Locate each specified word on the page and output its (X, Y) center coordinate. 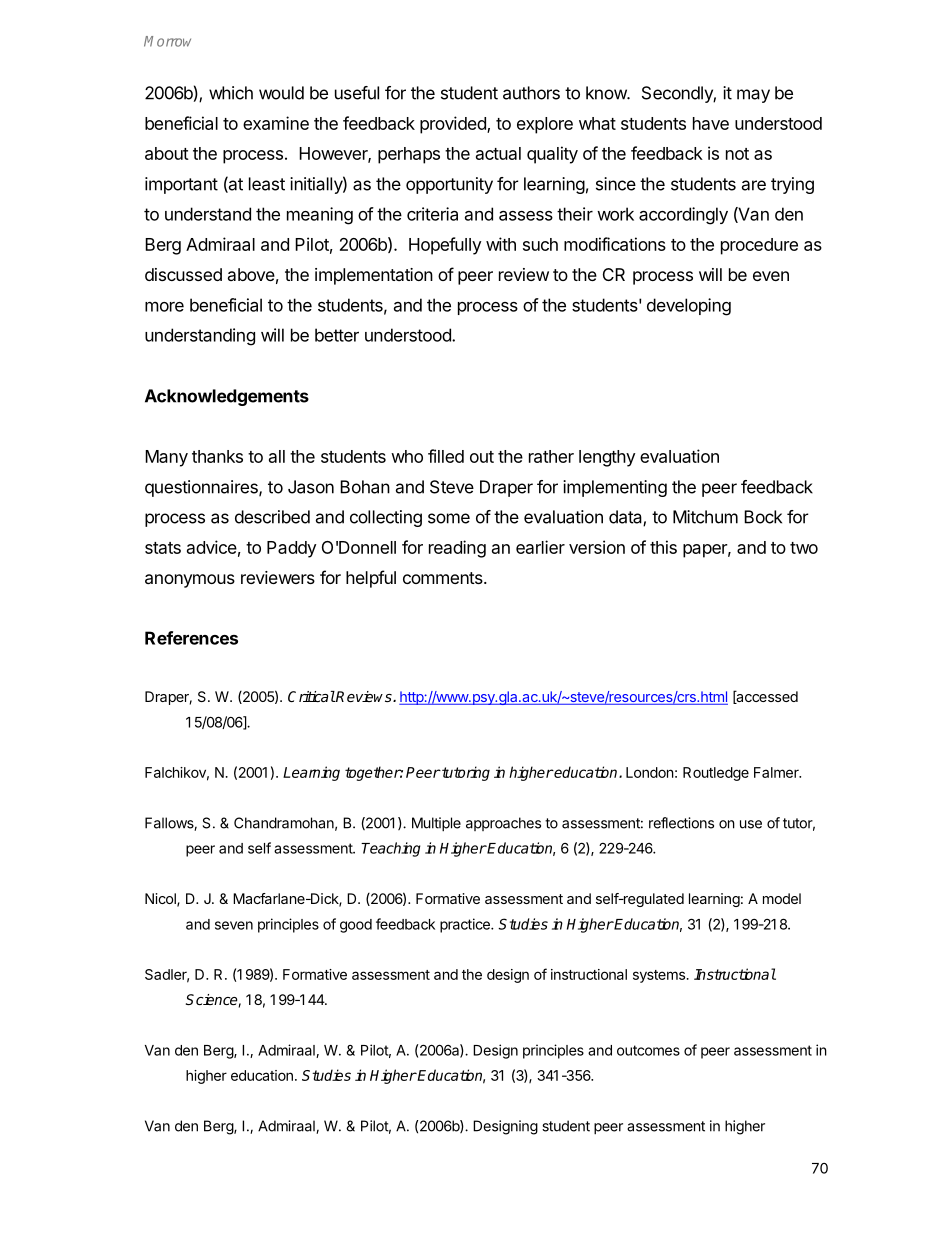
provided (454, 125)
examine (276, 123)
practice (466, 925)
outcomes (648, 1050)
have (711, 123)
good (356, 926)
